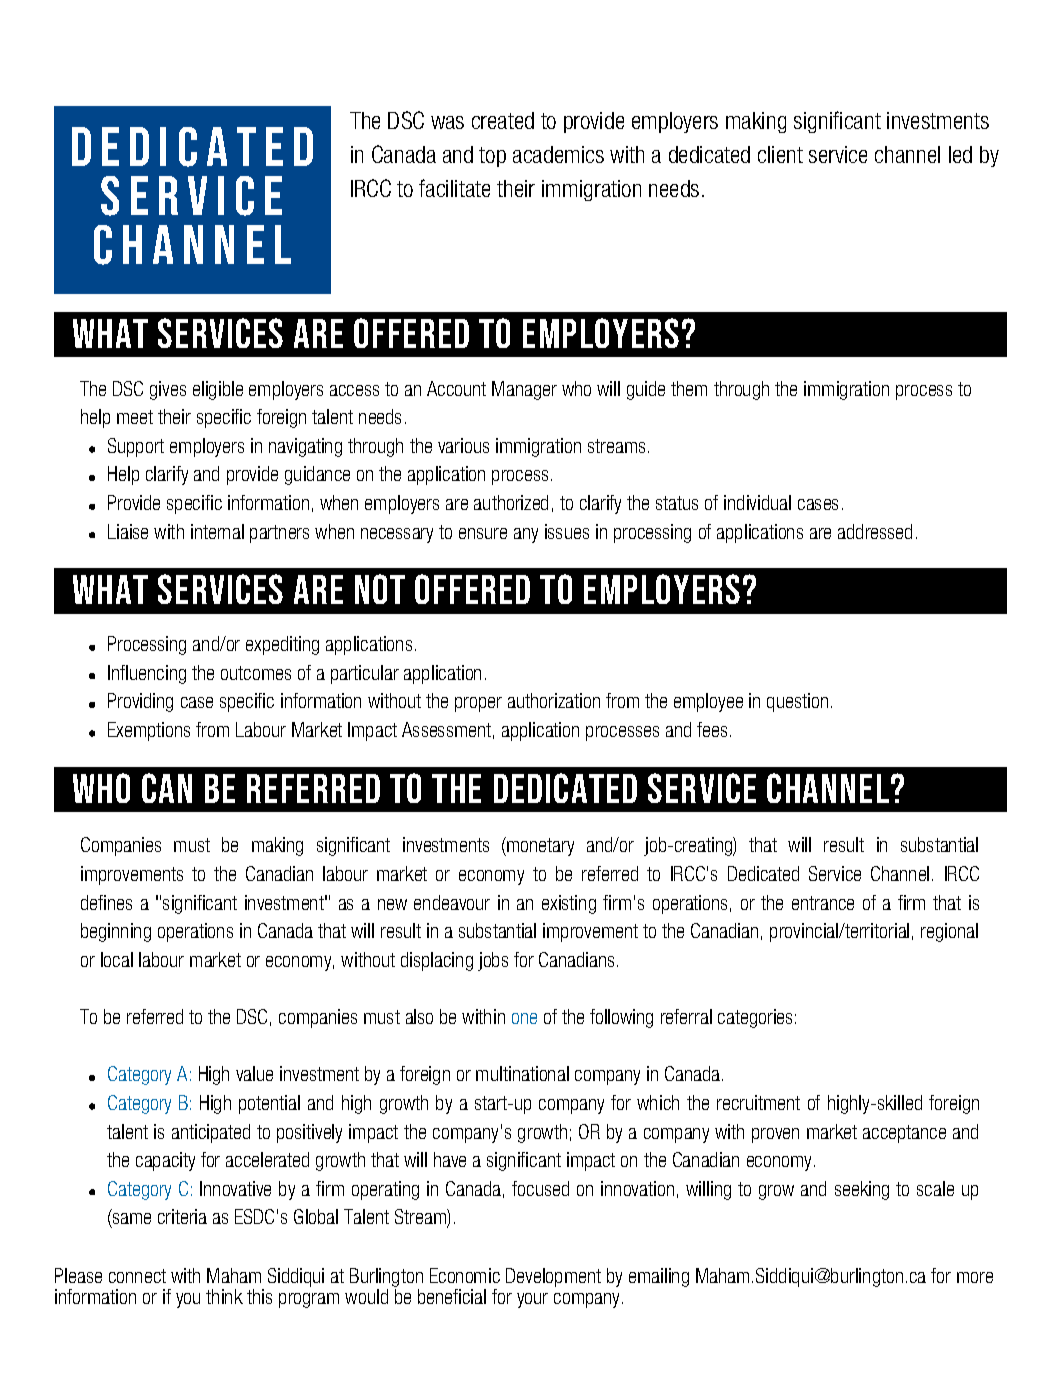 This image has width=1061, height=1373. What do you see at coordinates (569, 904) in the image?
I see `existing` at bounding box center [569, 904].
